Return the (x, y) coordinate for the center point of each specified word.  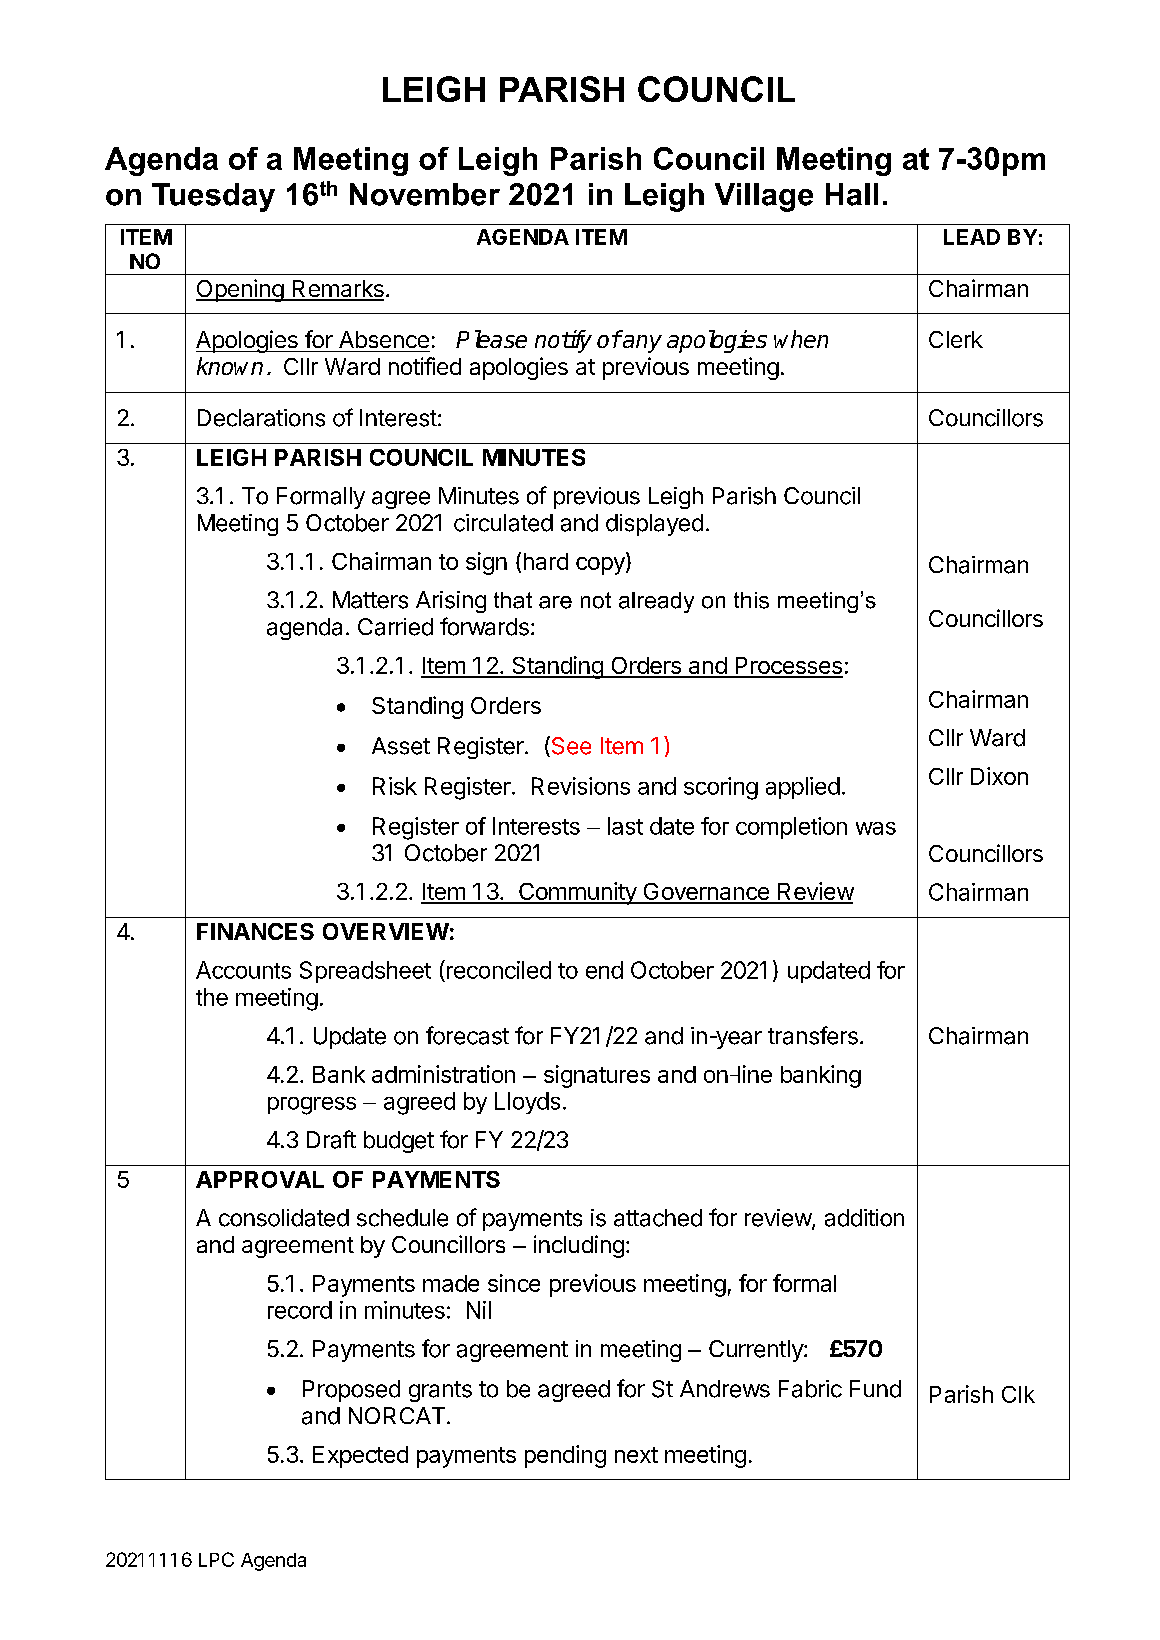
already (656, 602)
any (641, 344)
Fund (875, 1389)
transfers (813, 1035)
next (636, 1455)
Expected (360, 1457)
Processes (788, 667)
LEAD (972, 237)
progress (312, 1106)
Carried (395, 627)
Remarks (337, 290)
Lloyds (527, 1103)
